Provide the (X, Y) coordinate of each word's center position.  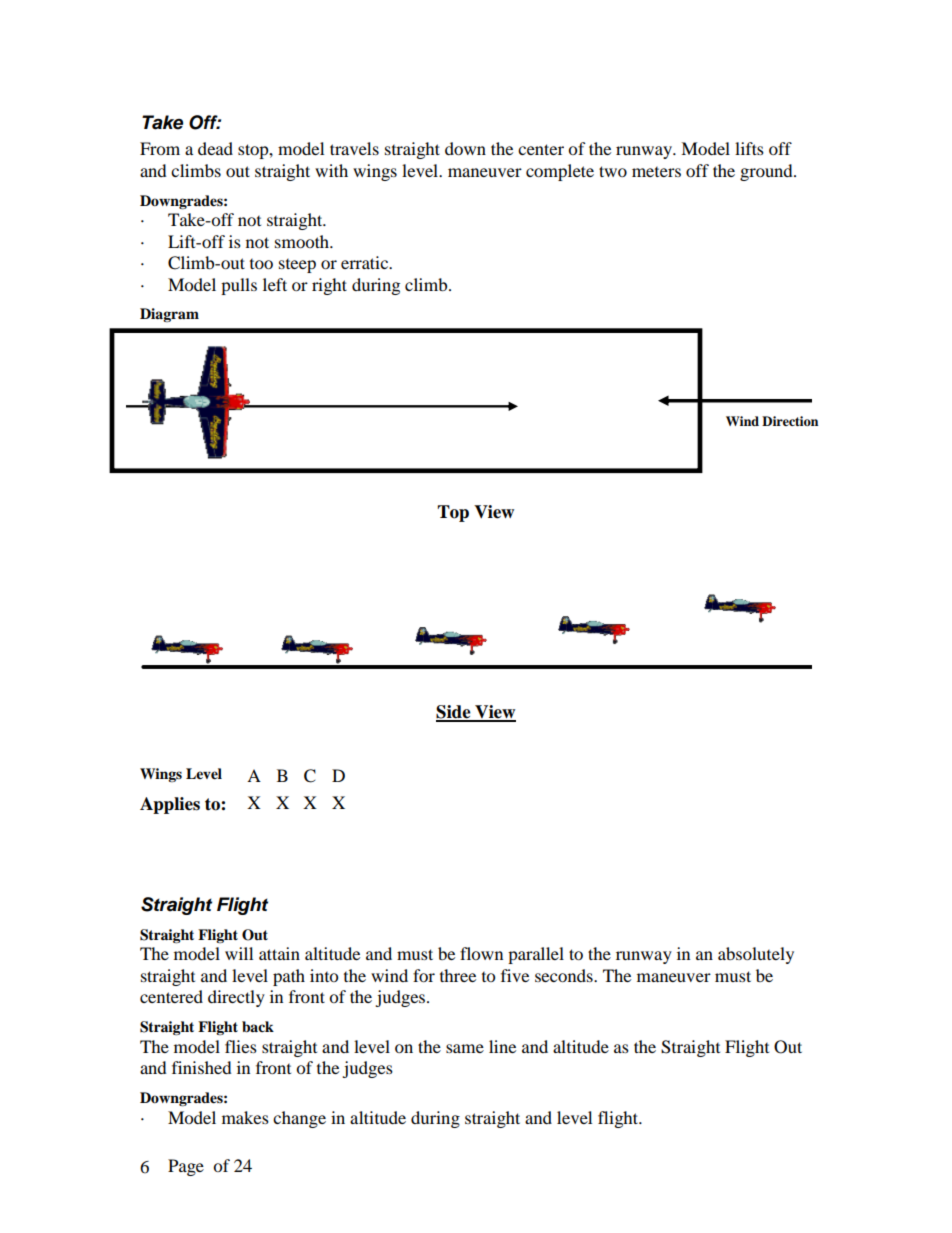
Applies (170, 805)
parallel (536, 955)
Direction (790, 421)
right (329, 286)
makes (245, 1117)
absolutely (756, 955)
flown (481, 953)
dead (215, 148)
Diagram (169, 315)
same (465, 1048)
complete (560, 172)
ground (767, 172)
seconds (565, 975)
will (239, 953)
